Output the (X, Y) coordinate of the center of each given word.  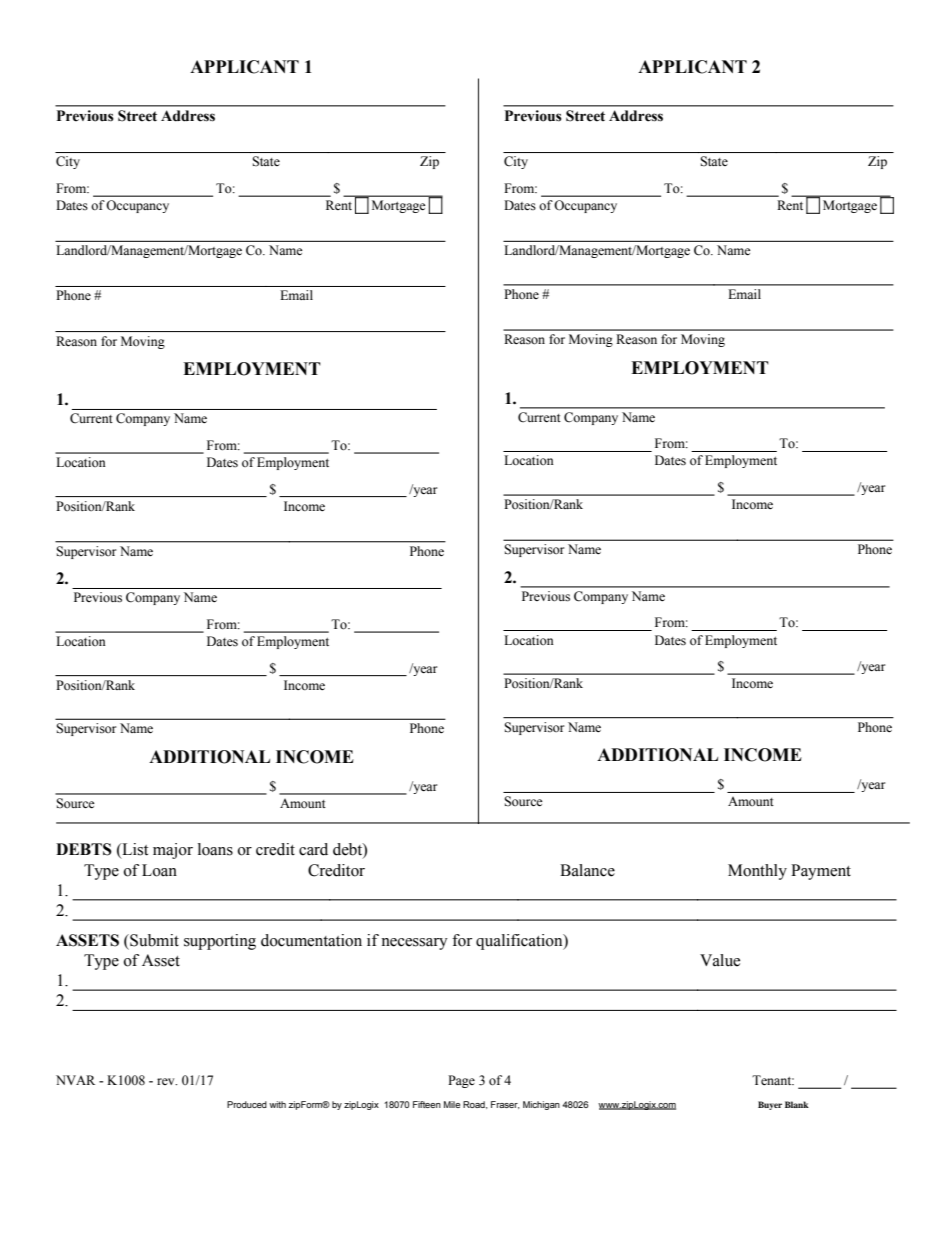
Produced (247, 1104)
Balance (587, 870)
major (173, 851)
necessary (414, 944)
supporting (220, 942)
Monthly (757, 872)
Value (720, 960)
